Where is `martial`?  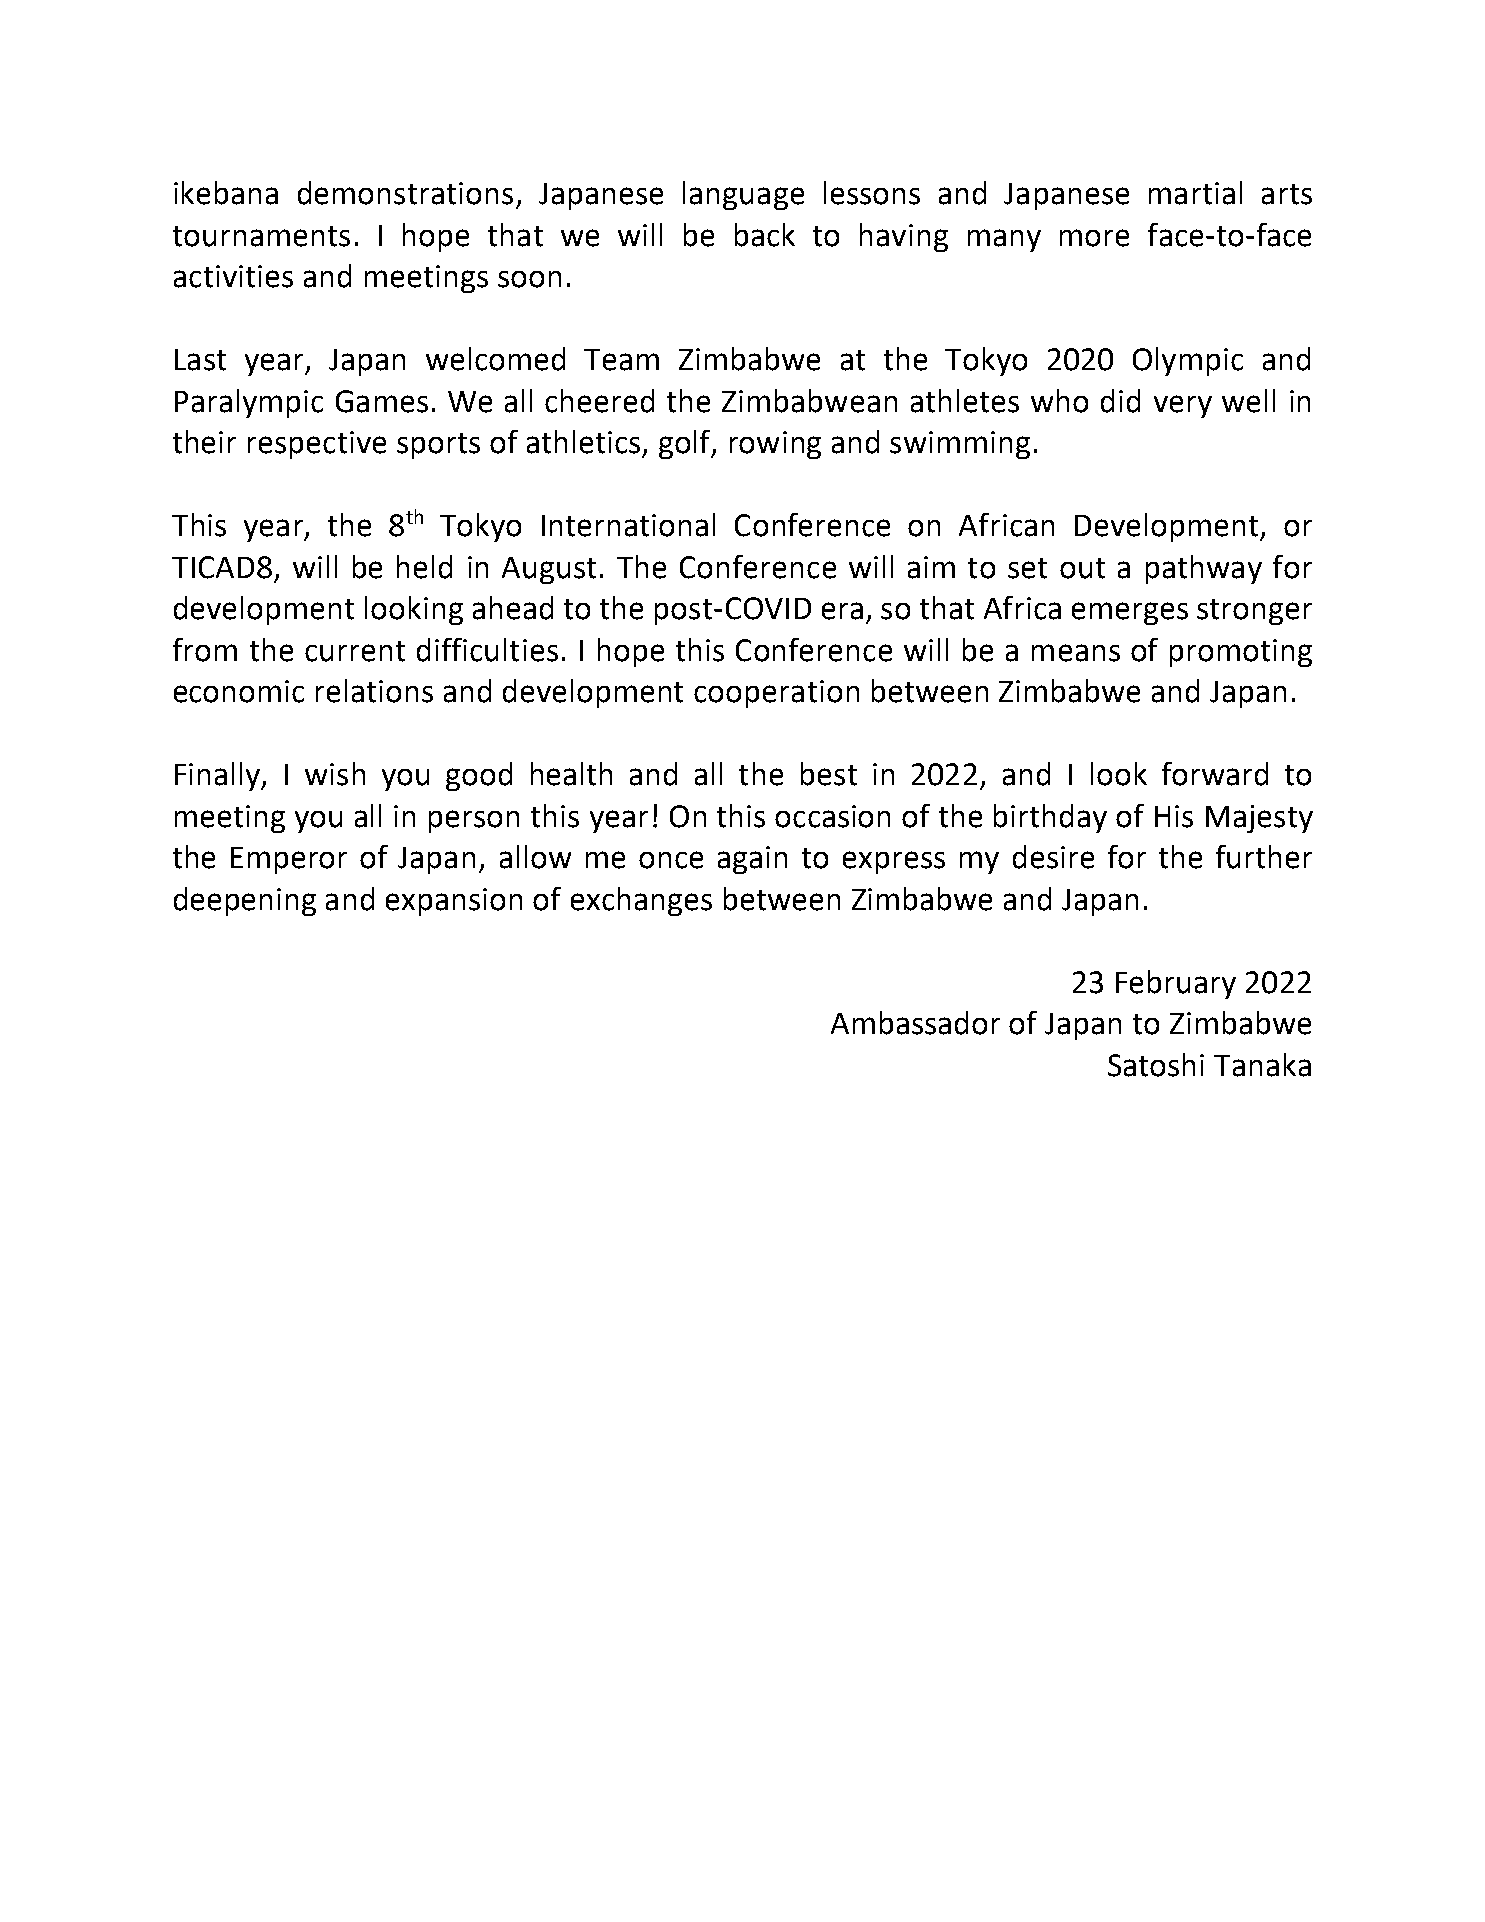
martial is located at coordinates (1195, 193).
